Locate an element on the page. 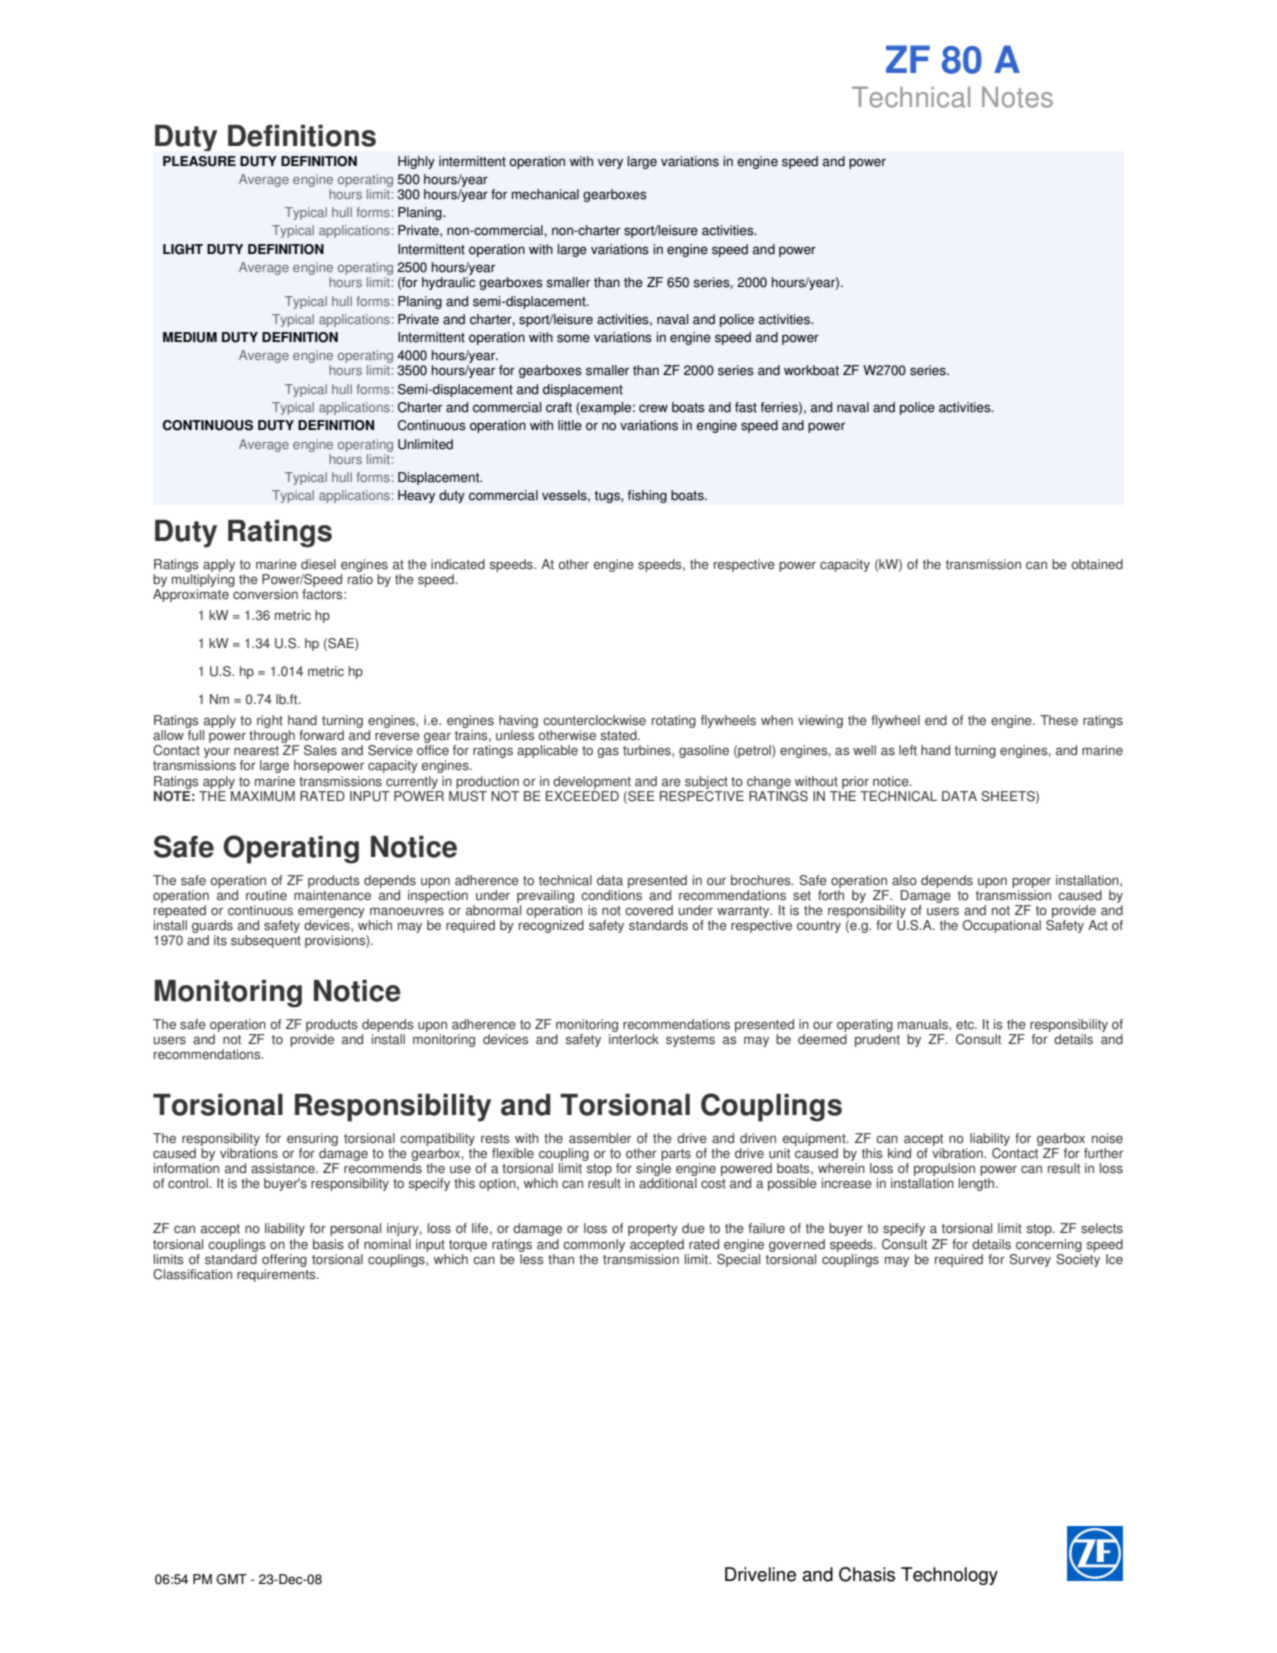 Image resolution: width=1277 pixels, height=1653 pixels. fast is located at coordinates (746, 407).
